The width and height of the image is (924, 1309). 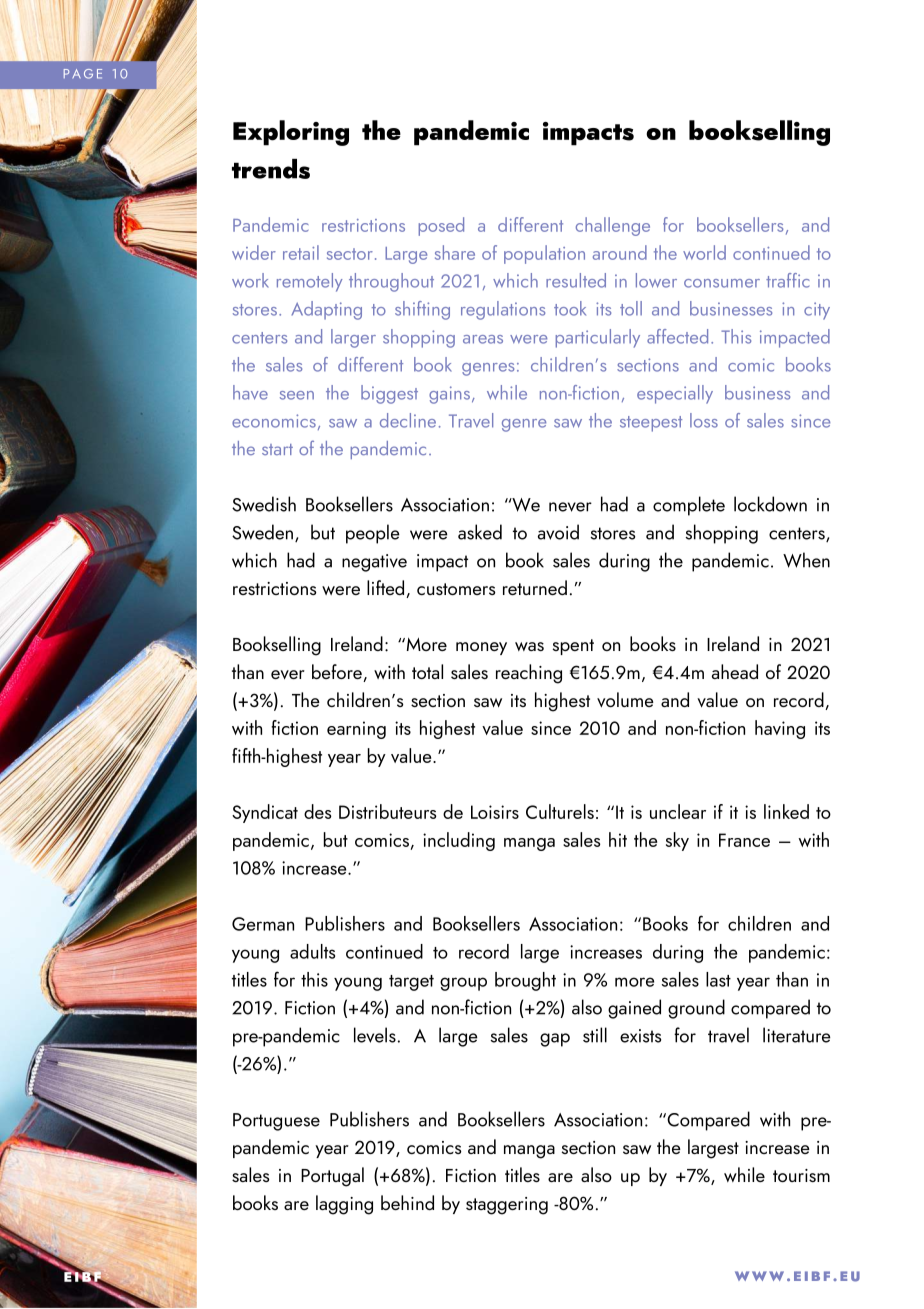 What do you see at coordinates (83, 74) in the image?
I see `PAGE` at bounding box center [83, 74].
